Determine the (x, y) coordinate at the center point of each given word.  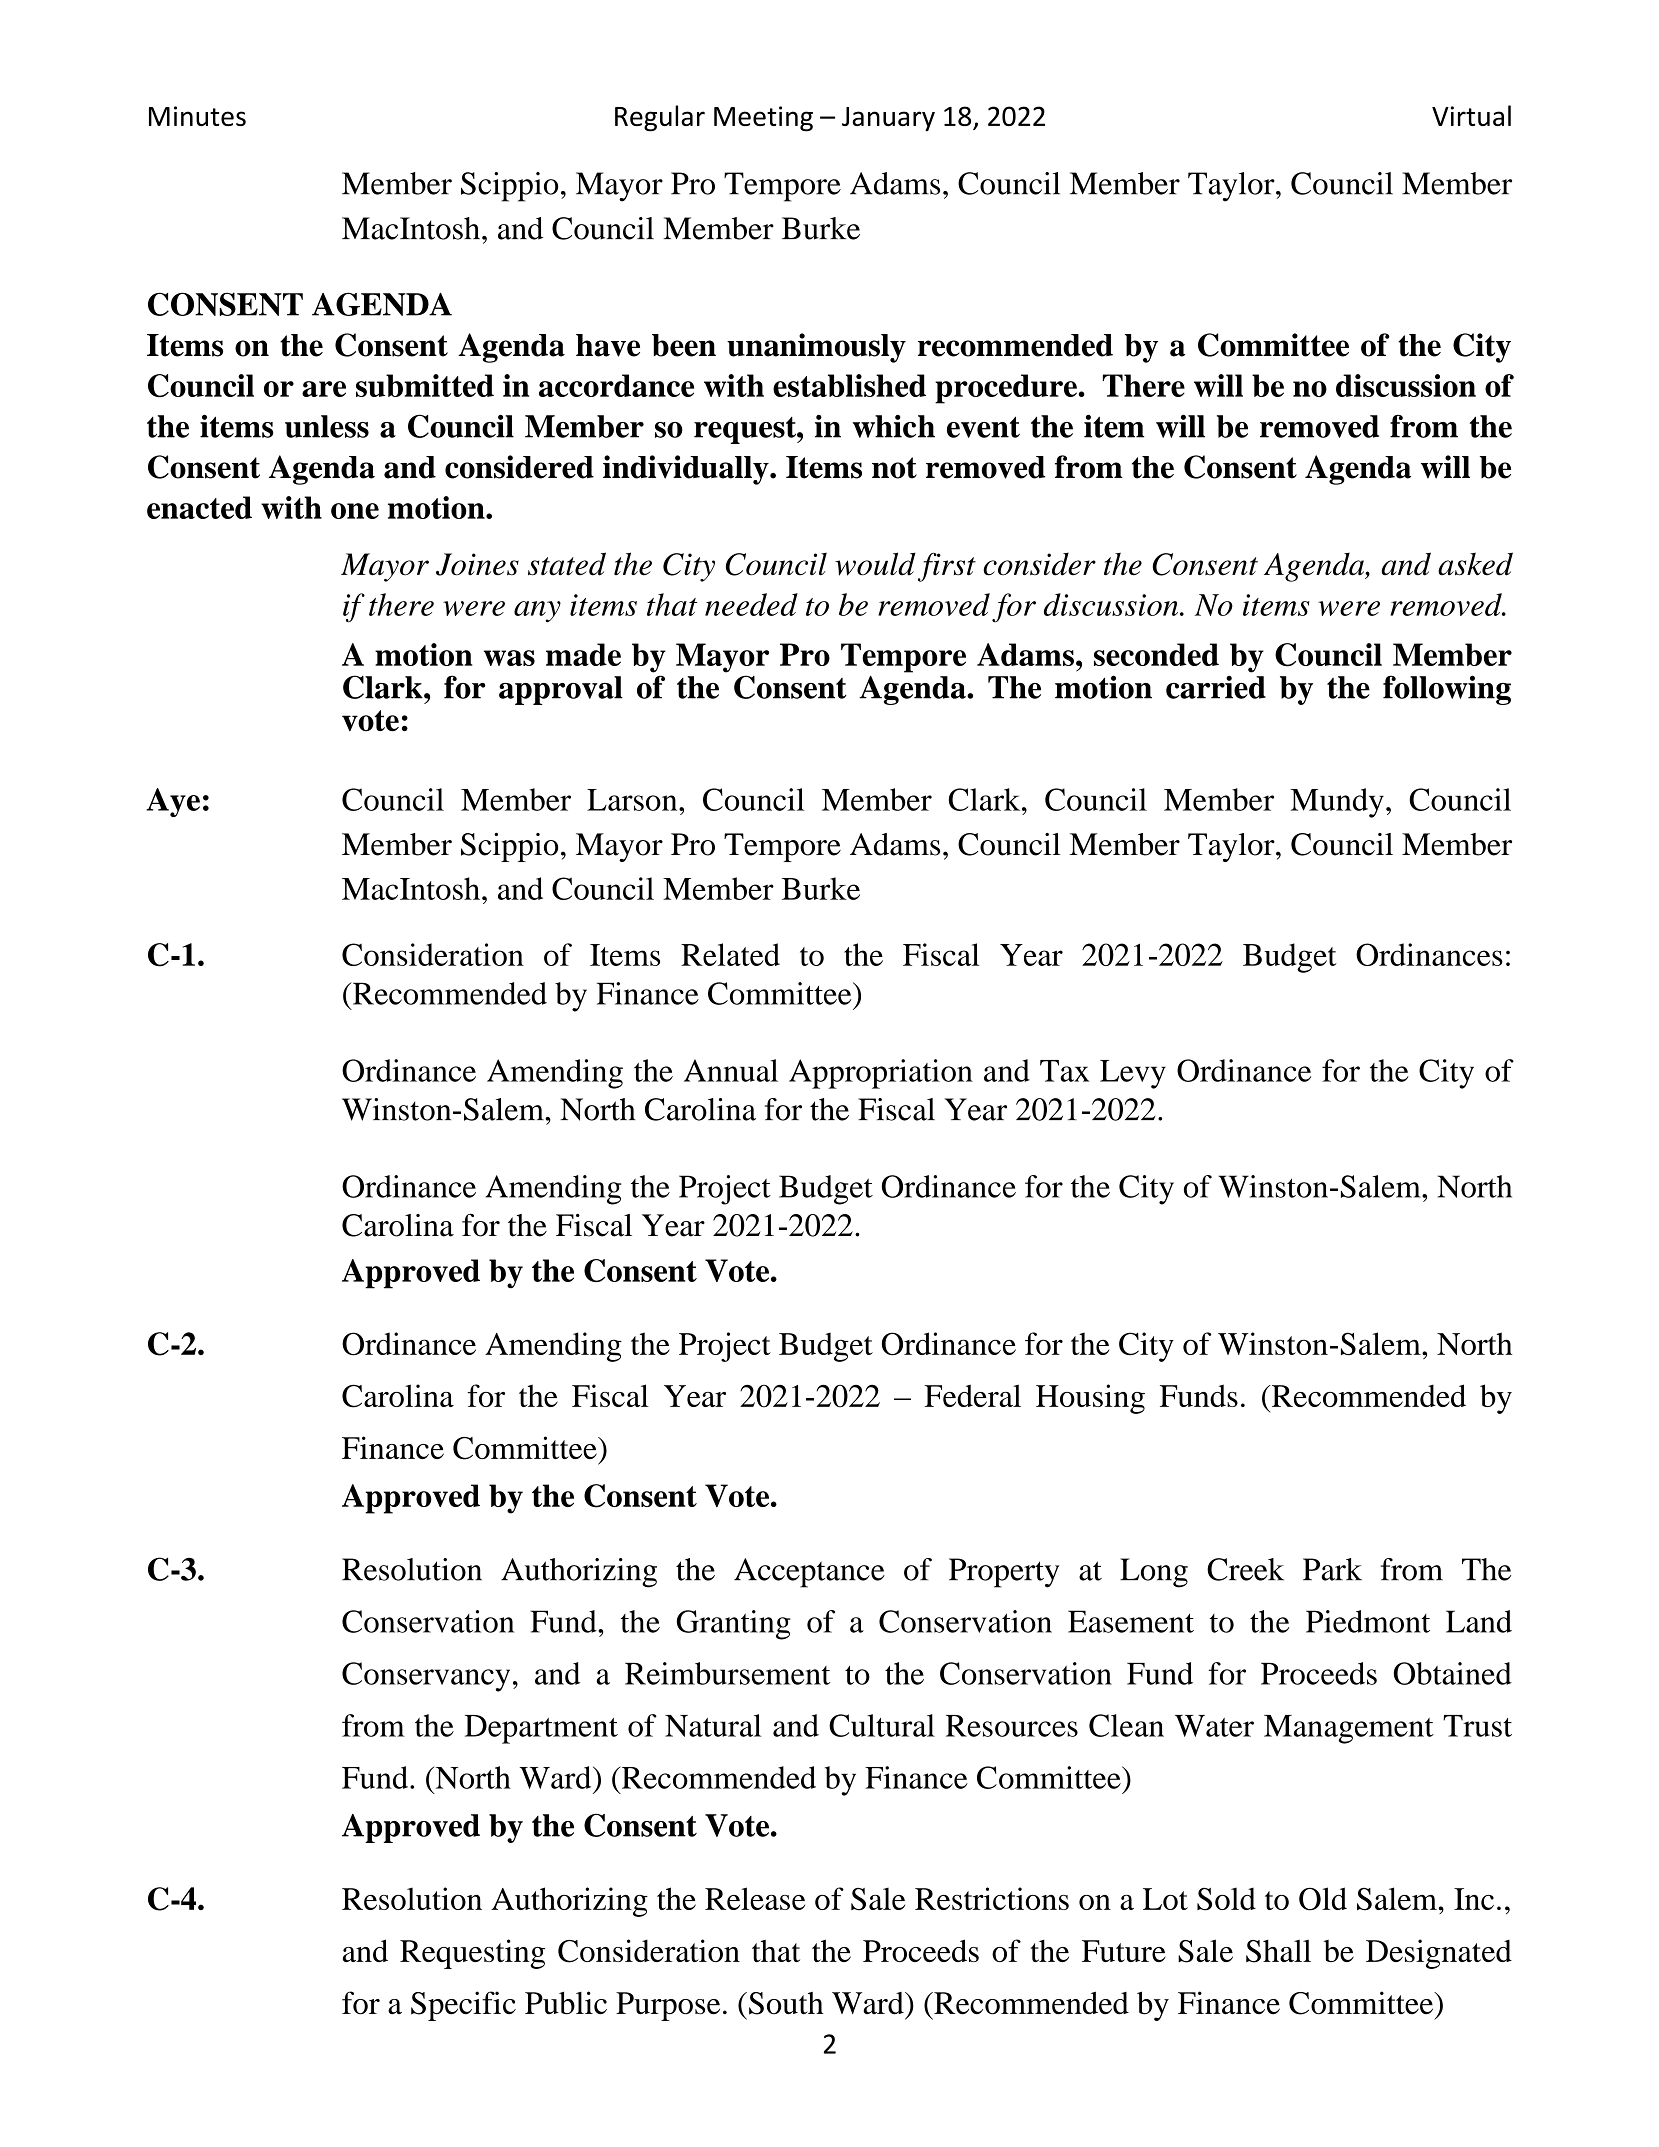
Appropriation (881, 1074)
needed (751, 604)
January (888, 119)
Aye (173, 802)
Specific (463, 2006)
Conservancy (426, 1677)
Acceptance (809, 1573)
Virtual (1471, 115)
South (786, 2003)
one (355, 511)
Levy (1133, 1074)
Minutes (197, 116)
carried (1216, 687)
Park (1332, 1569)
